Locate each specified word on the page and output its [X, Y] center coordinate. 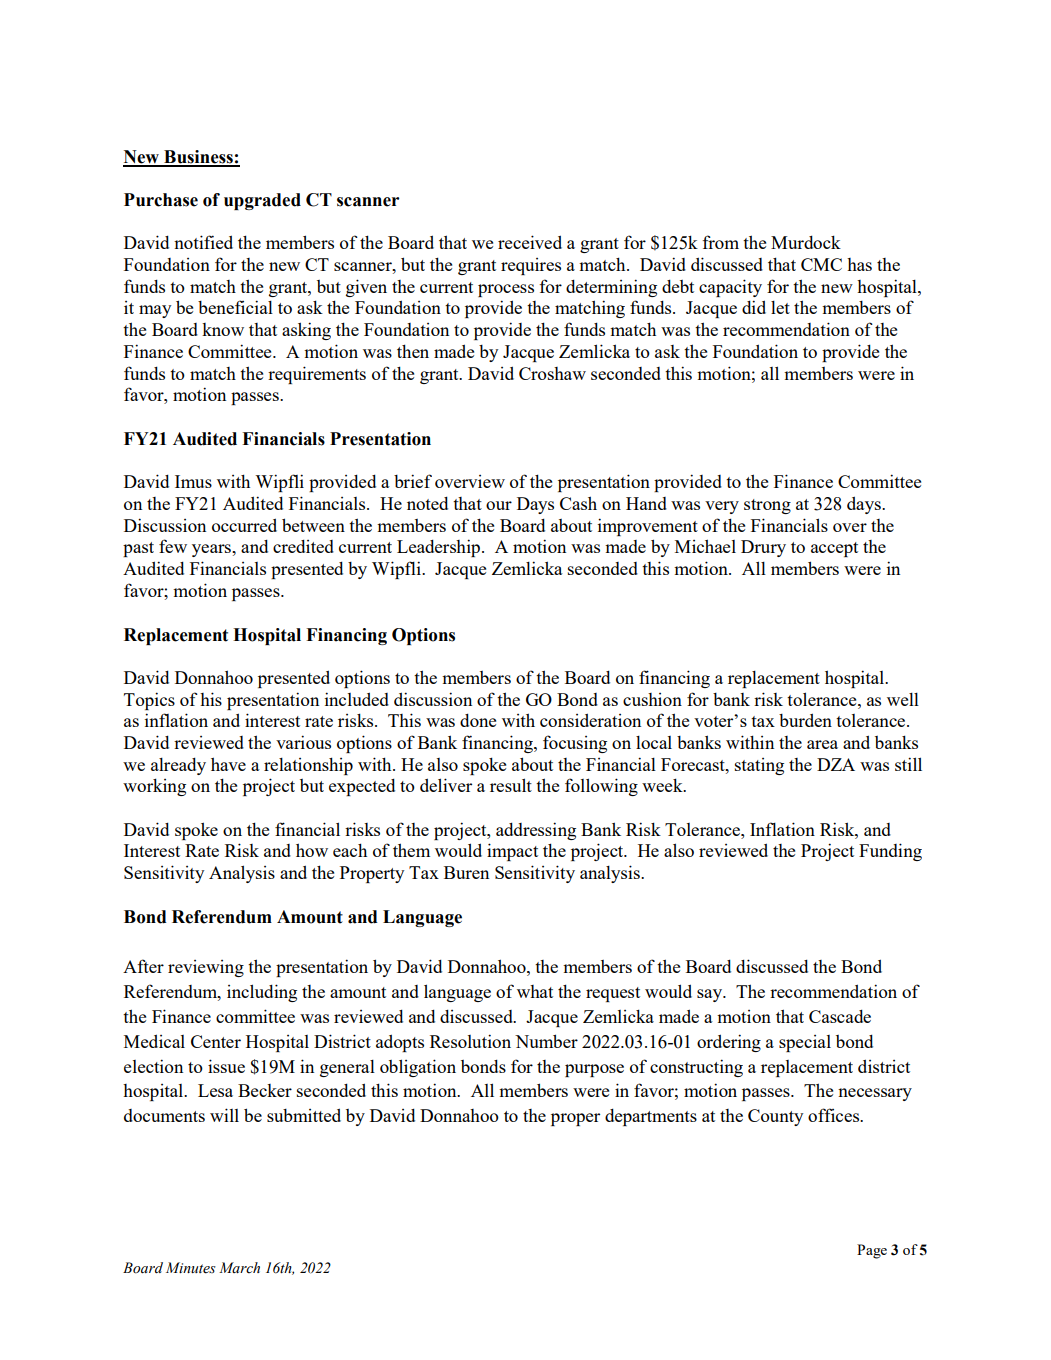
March [239, 1267]
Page [872, 1251]
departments [651, 1117]
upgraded [262, 201]
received [530, 242]
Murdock [806, 242]
